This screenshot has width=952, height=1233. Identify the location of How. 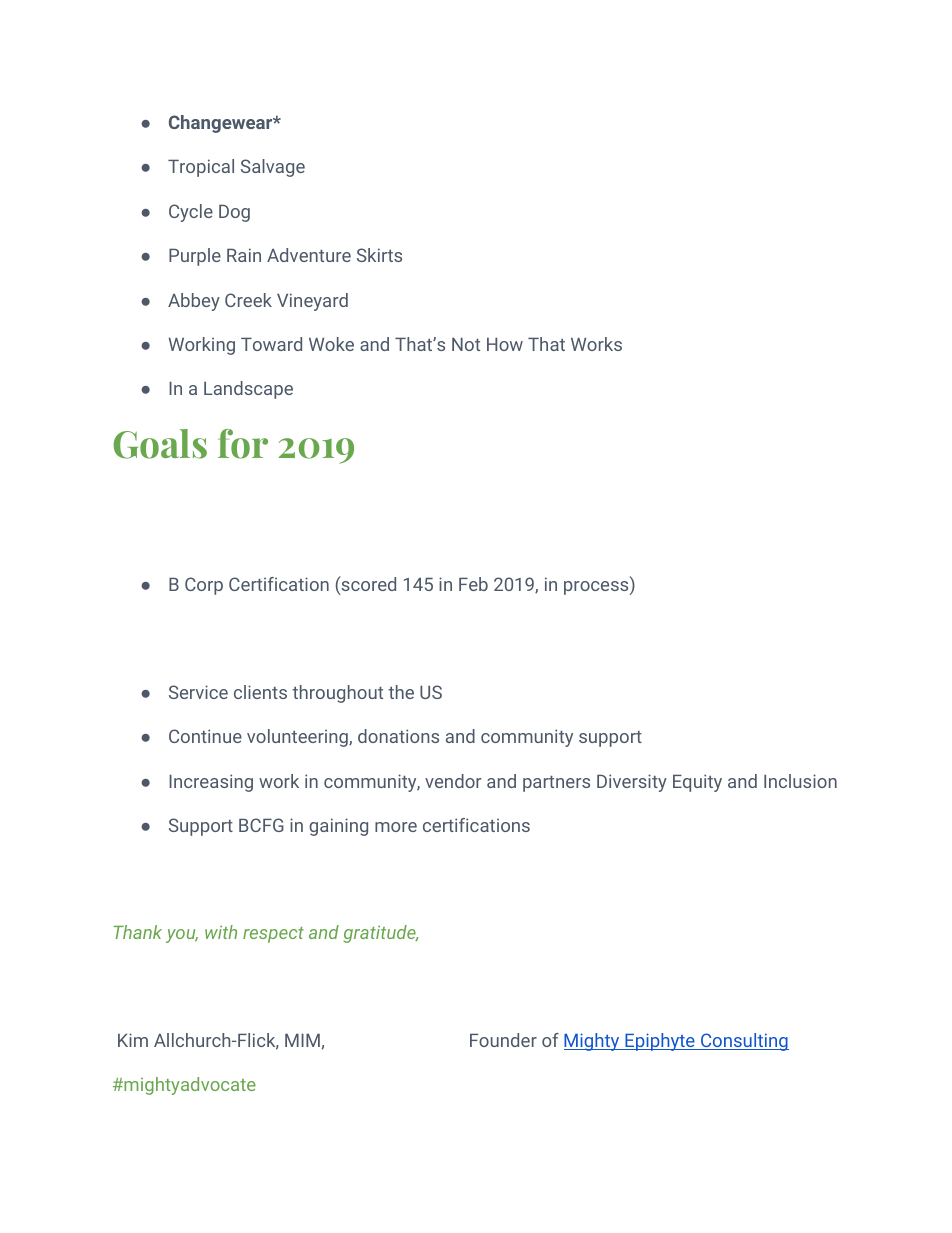
(505, 344).
